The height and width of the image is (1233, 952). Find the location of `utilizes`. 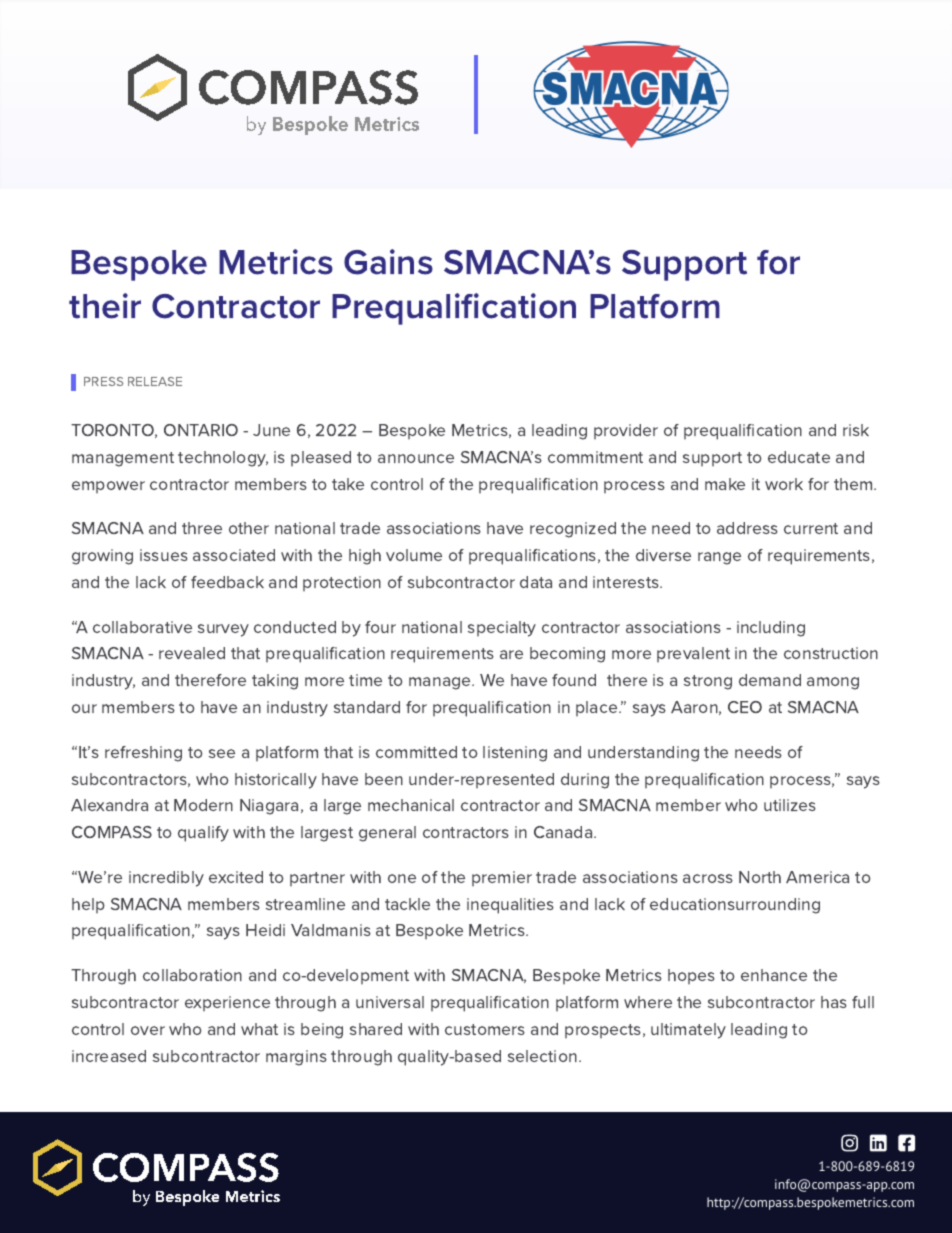

utilizes is located at coordinates (790, 805).
